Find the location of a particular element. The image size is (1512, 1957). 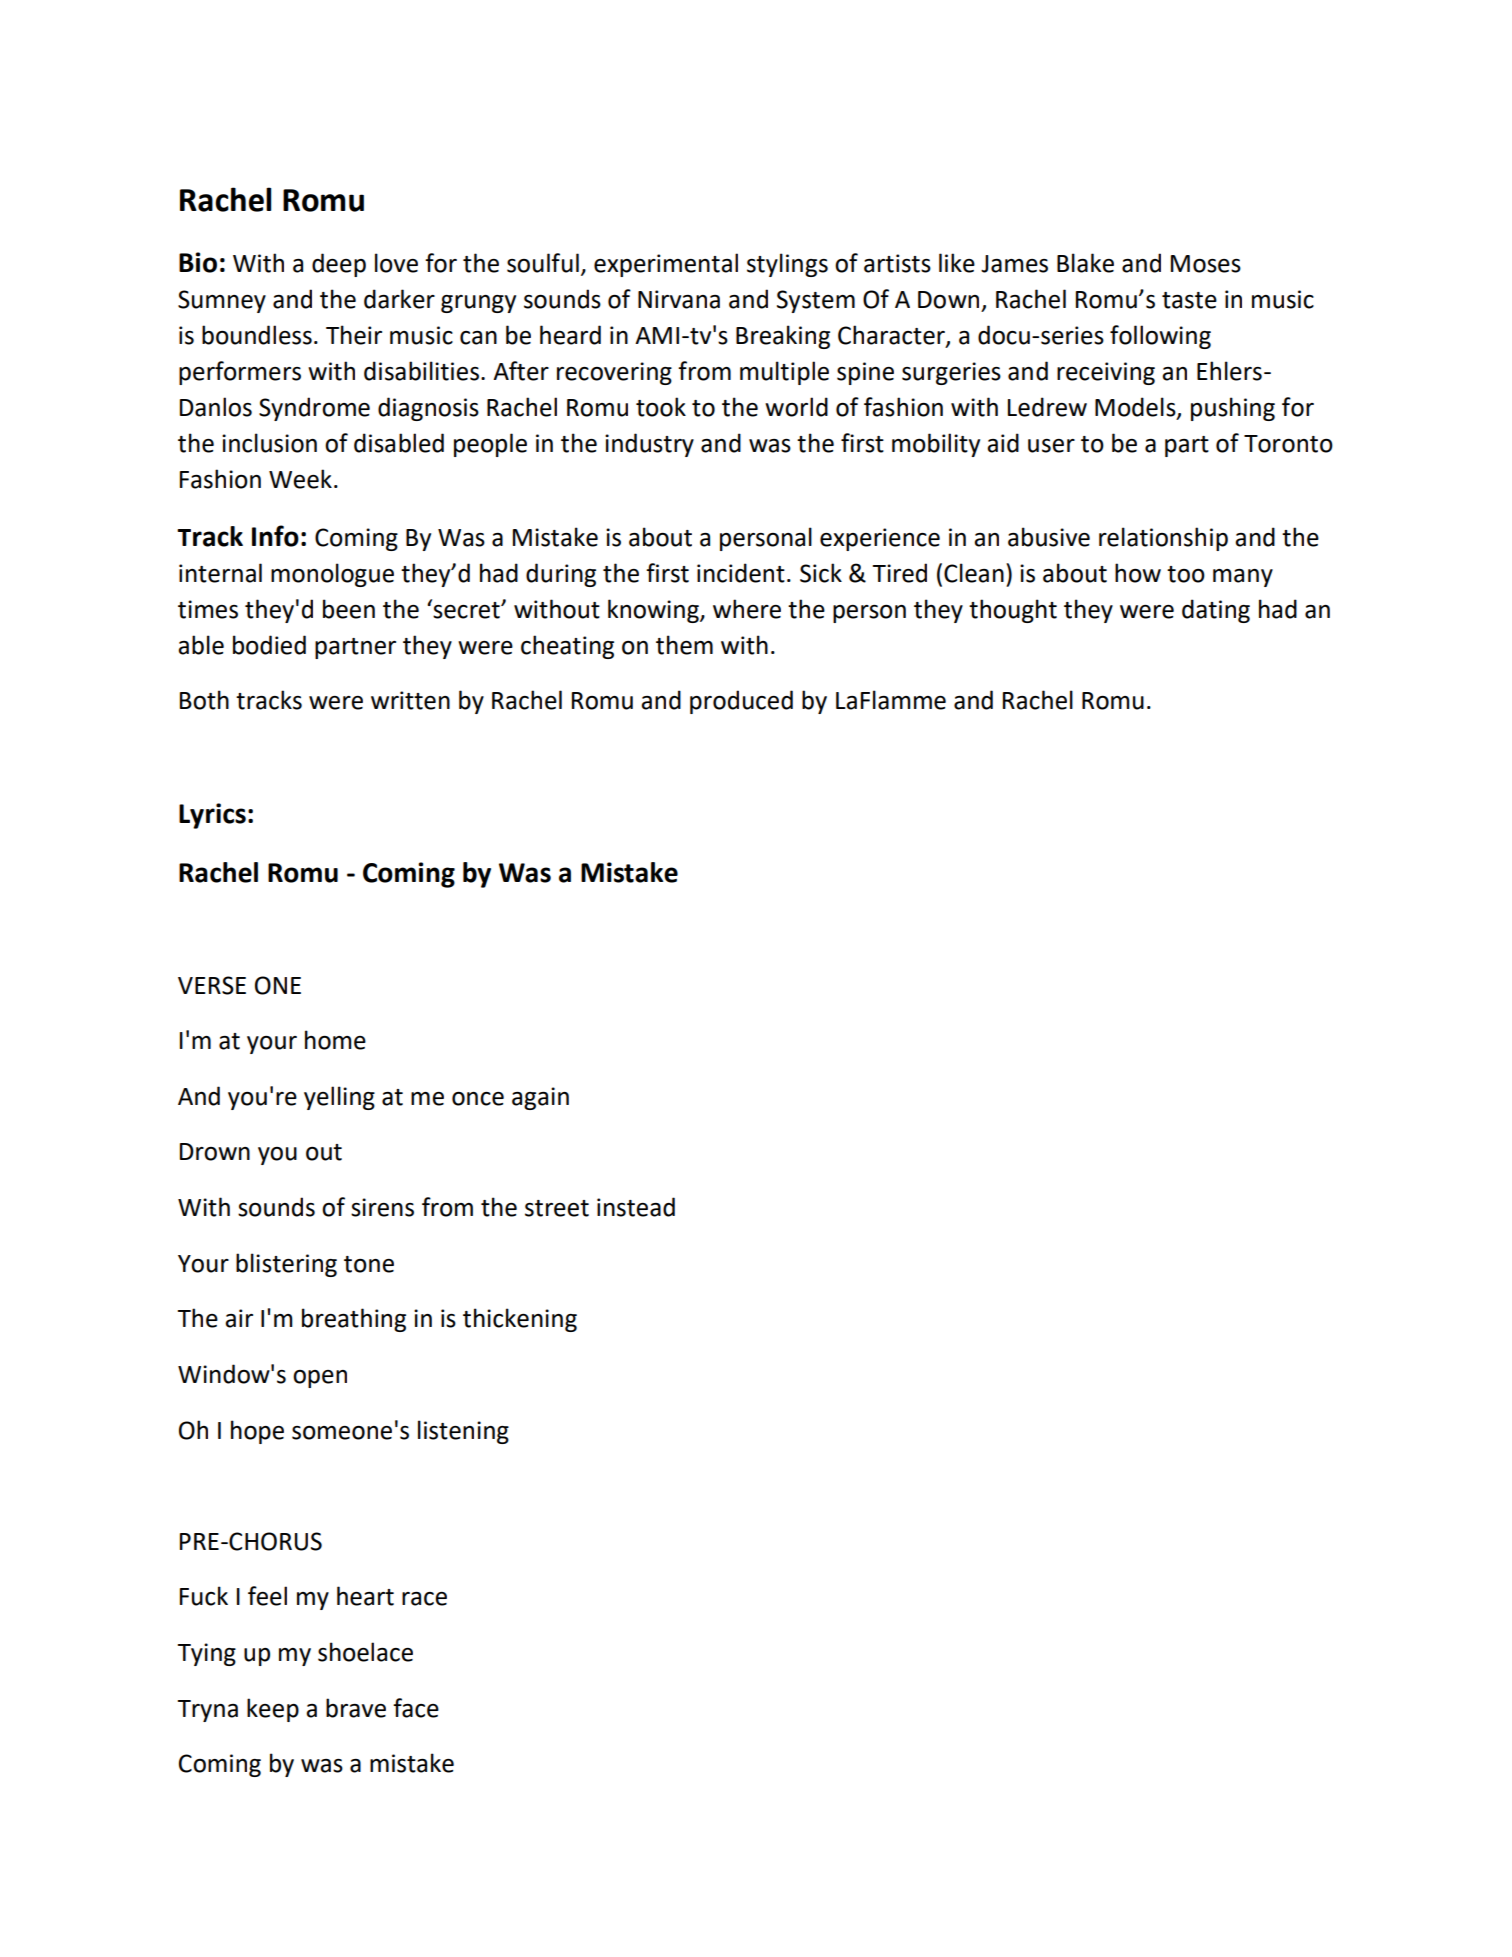

taste is located at coordinates (1189, 300).
